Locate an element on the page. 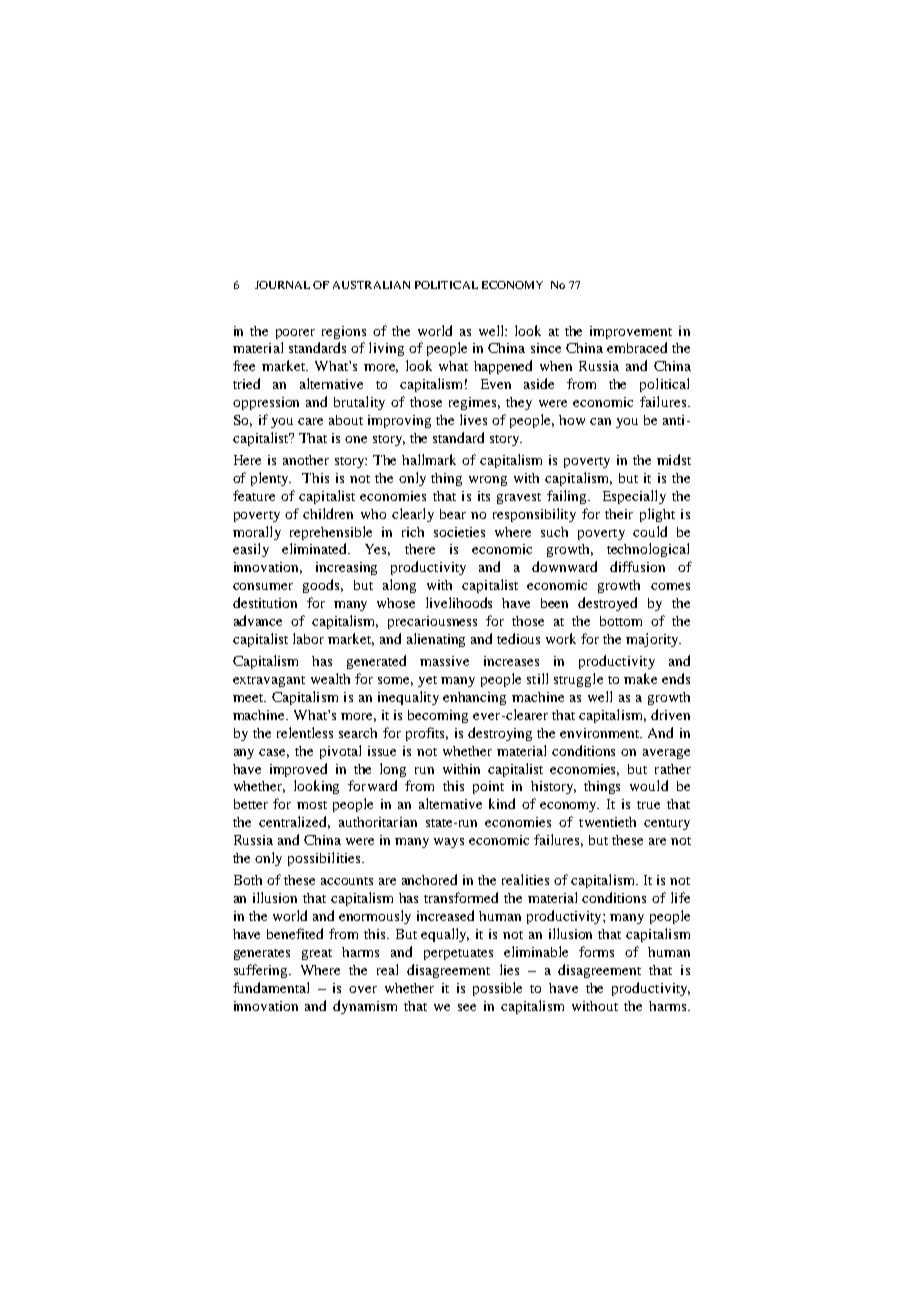 The image size is (924, 1308). labor is located at coordinates (308, 638).
